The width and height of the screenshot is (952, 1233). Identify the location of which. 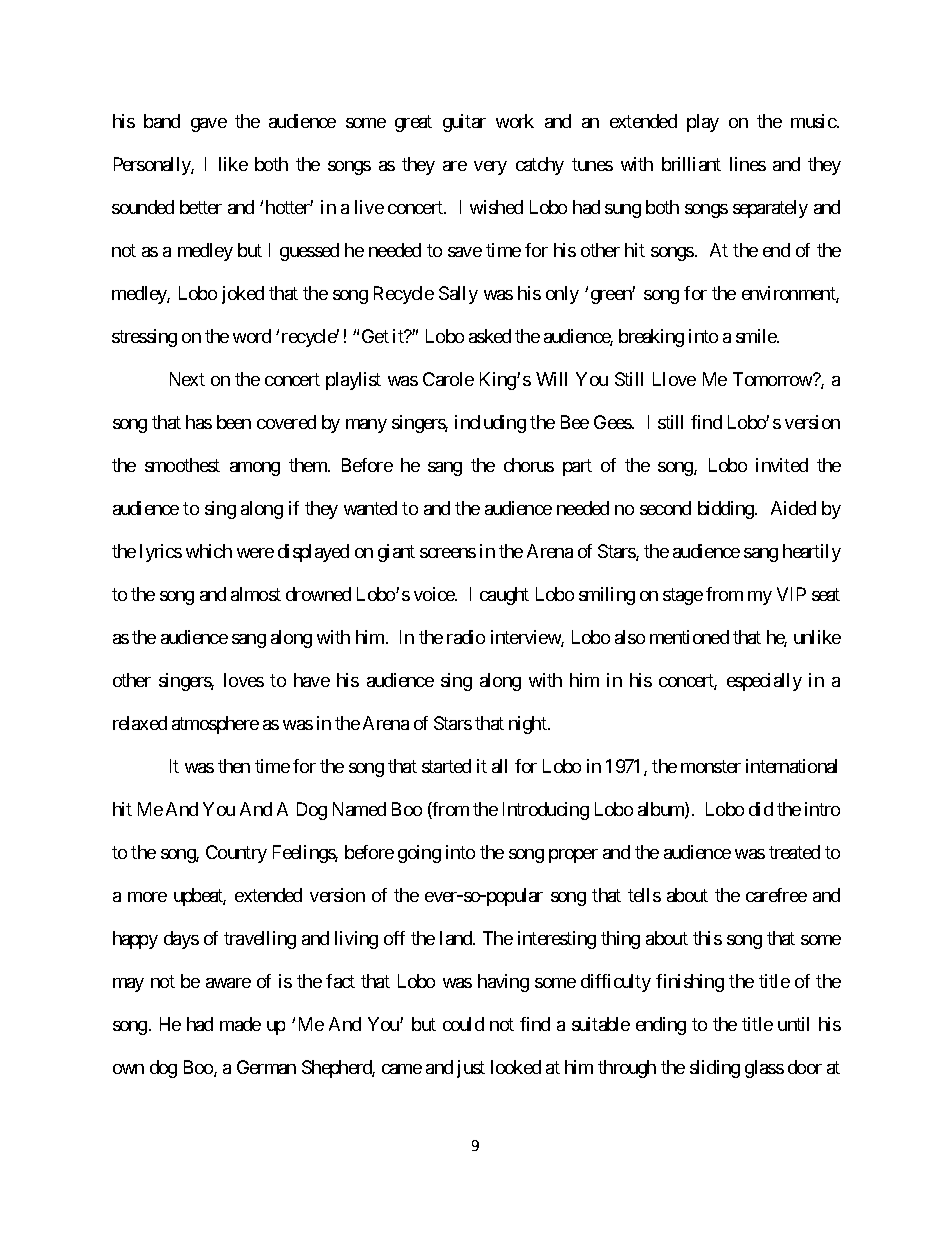
(209, 551).
